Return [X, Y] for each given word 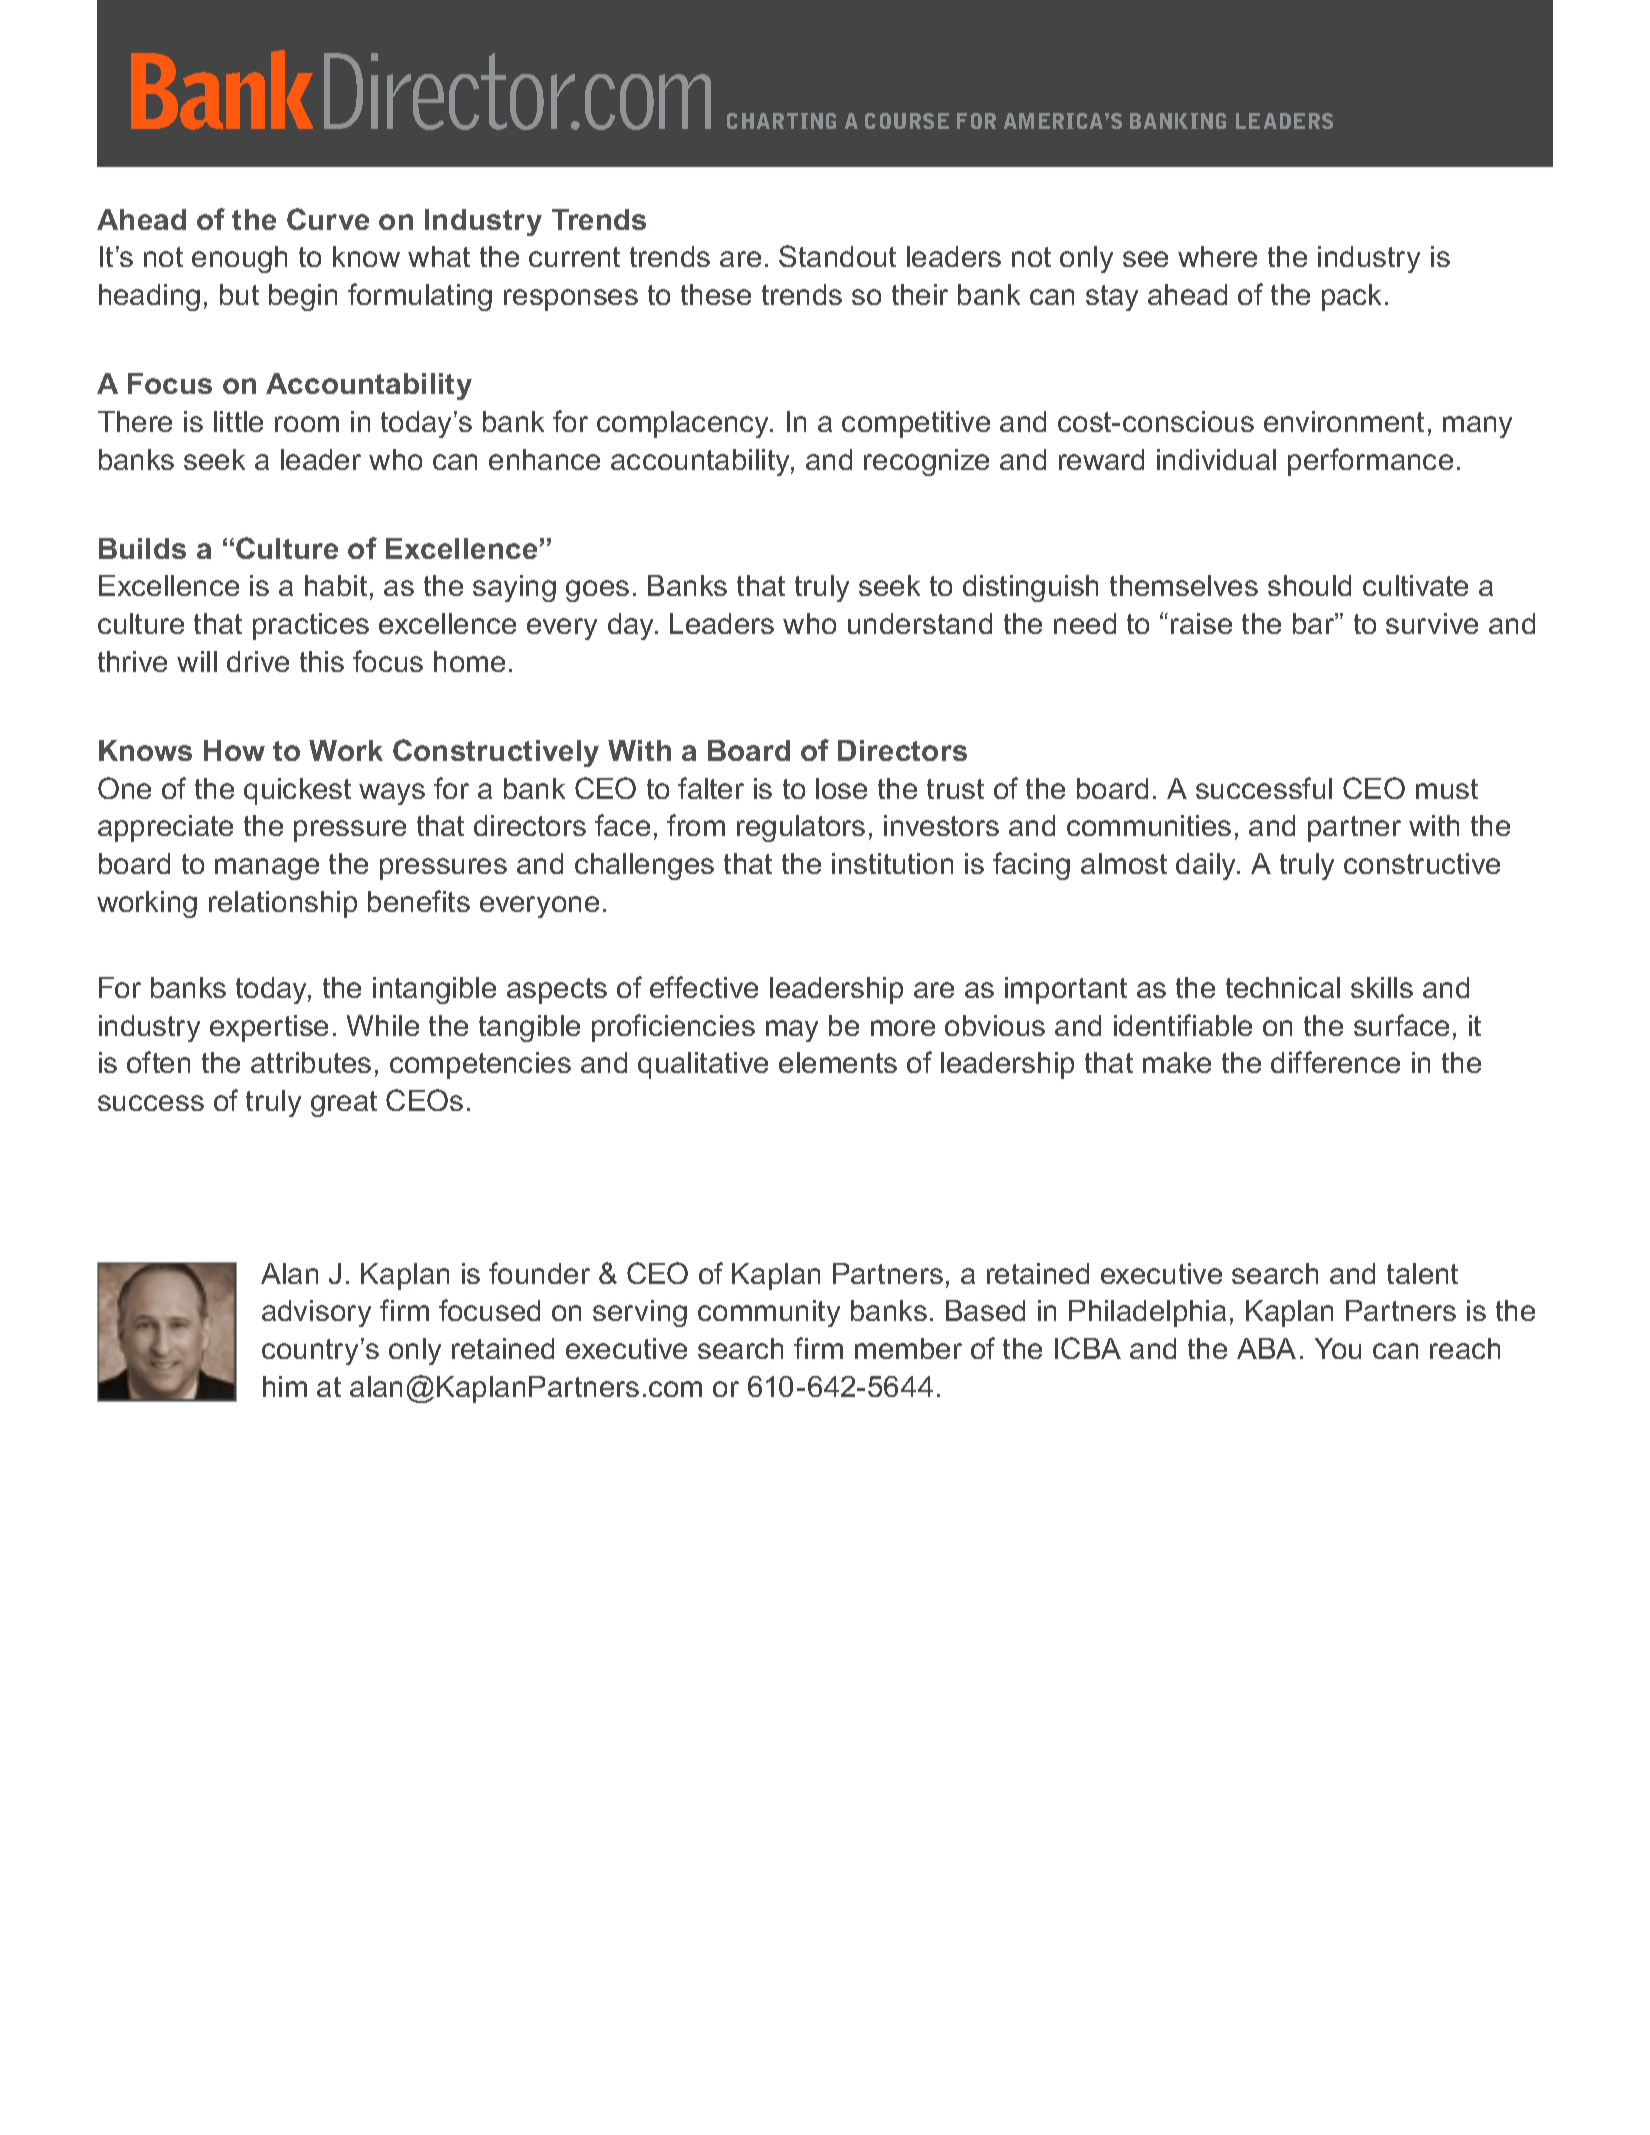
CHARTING [781, 121]
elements [838, 1062]
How [234, 750]
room [307, 424]
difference [1335, 1062]
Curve [328, 219]
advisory [316, 1313]
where [1217, 256]
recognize [926, 462]
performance [1370, 462]
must [1447, 789]
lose [841, 788]
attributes [311, 1062]
